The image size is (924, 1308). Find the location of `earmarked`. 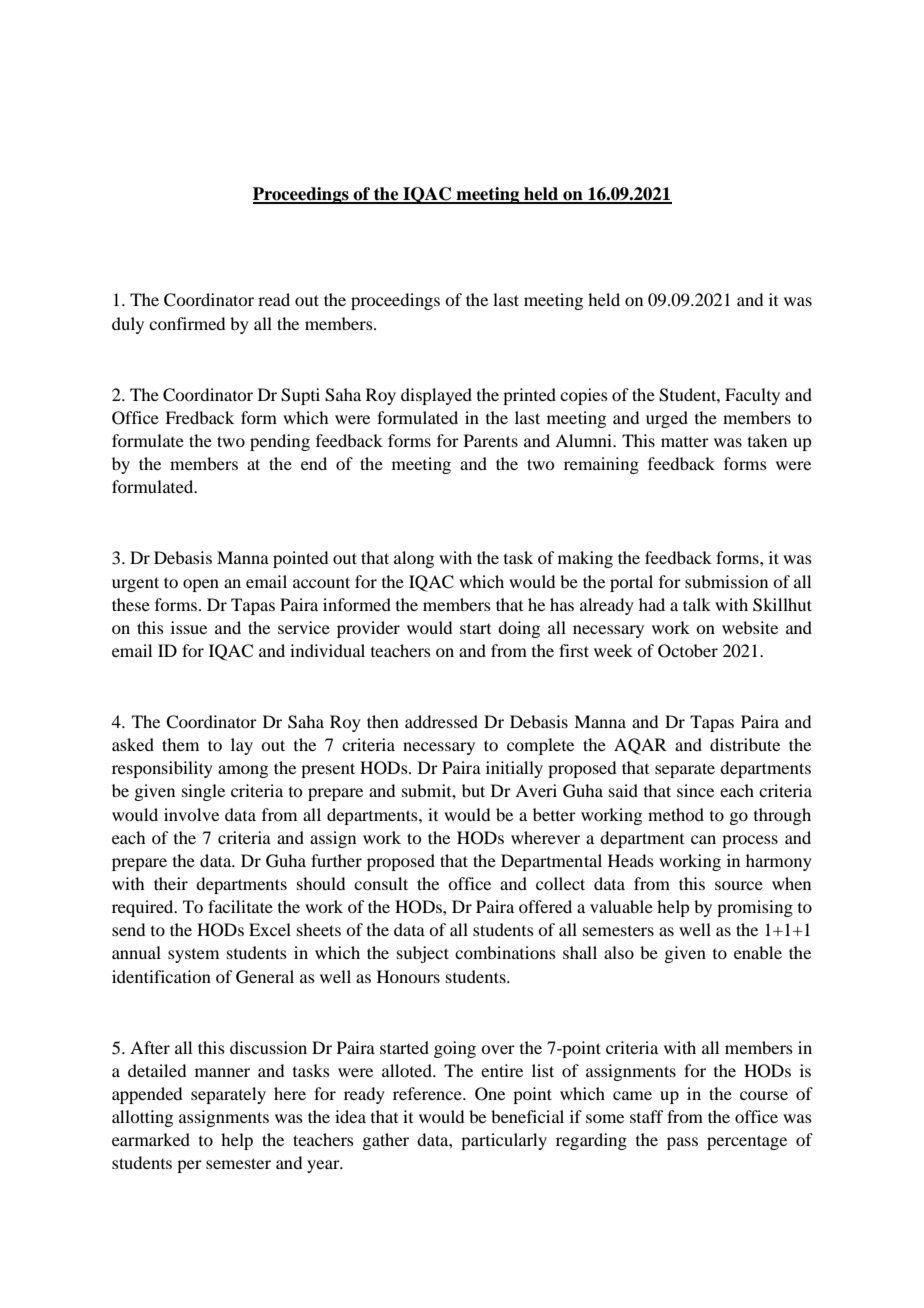

earmarked is located at coordinates (151, 1139).
